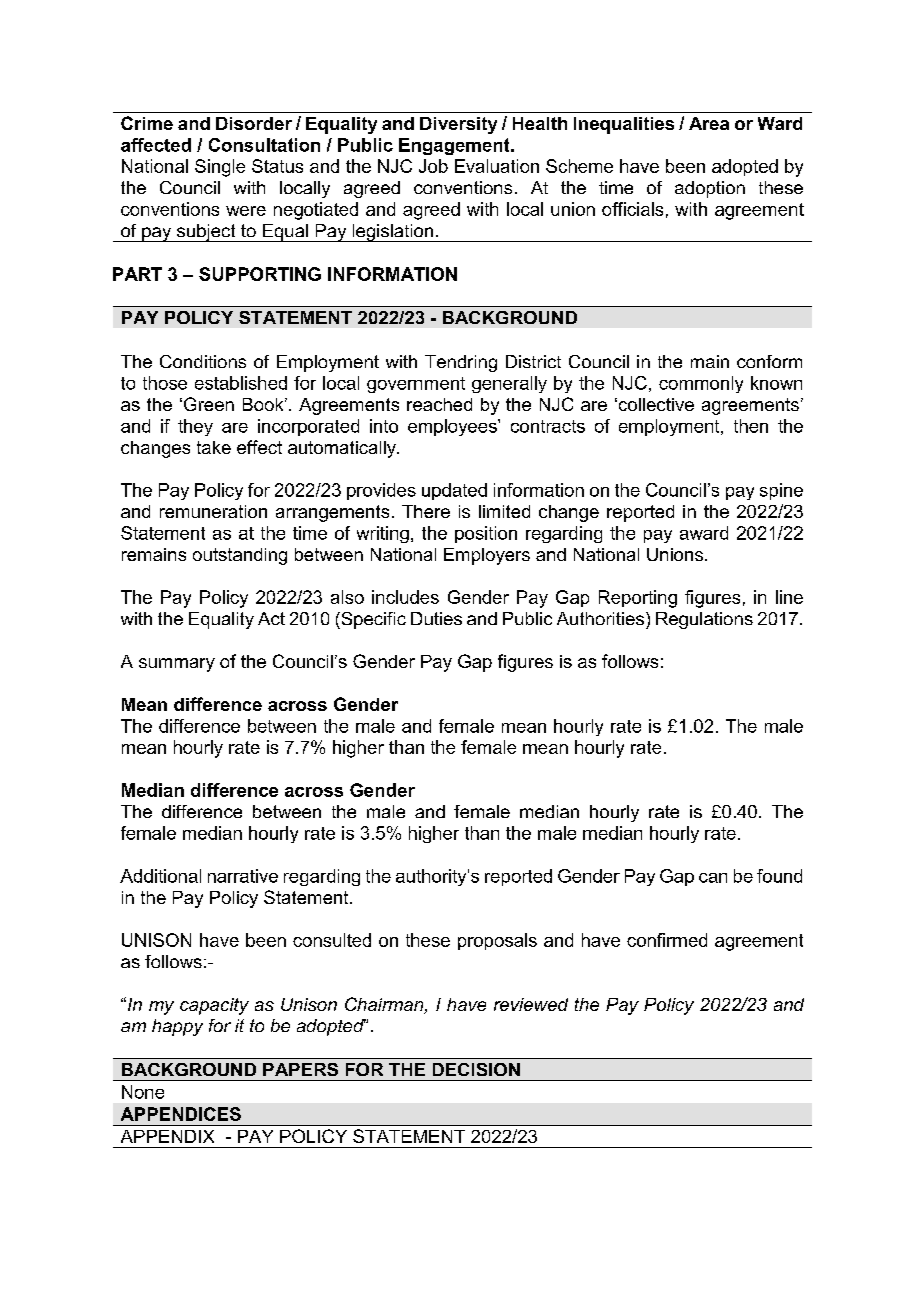 The height and width of the document is (1308, 924). Describe the element at coordinates (220, 168) in the document. I see `Single` at that location.
